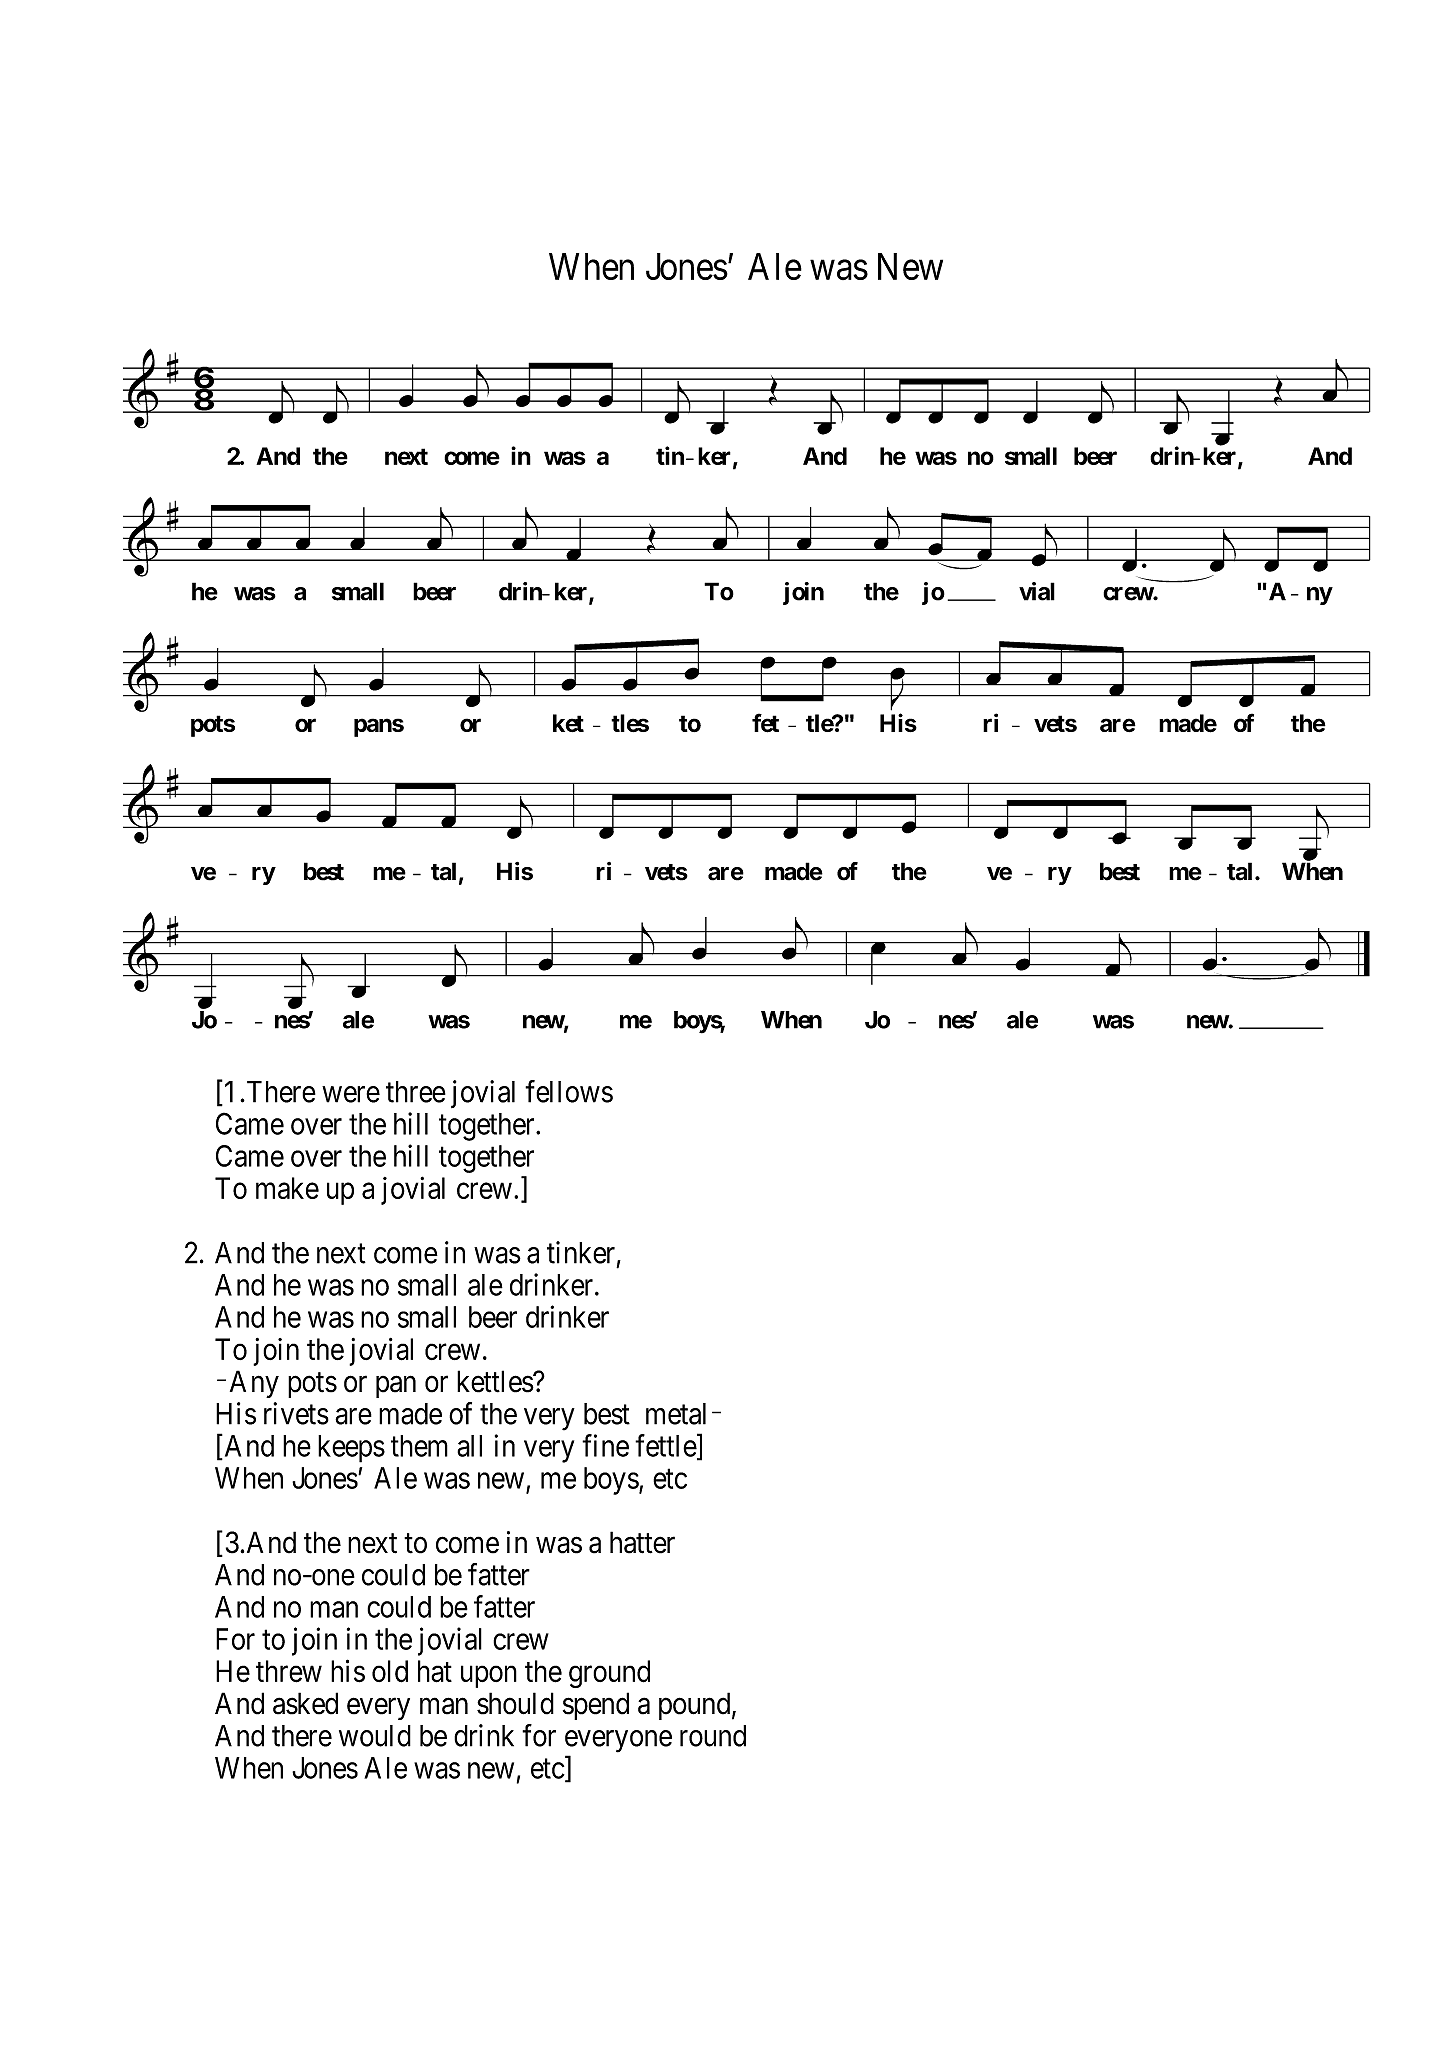 This image has height=2054, width=1451. Describe the element at coordinates (390, 1671) in the image. I see `old` at that location.
